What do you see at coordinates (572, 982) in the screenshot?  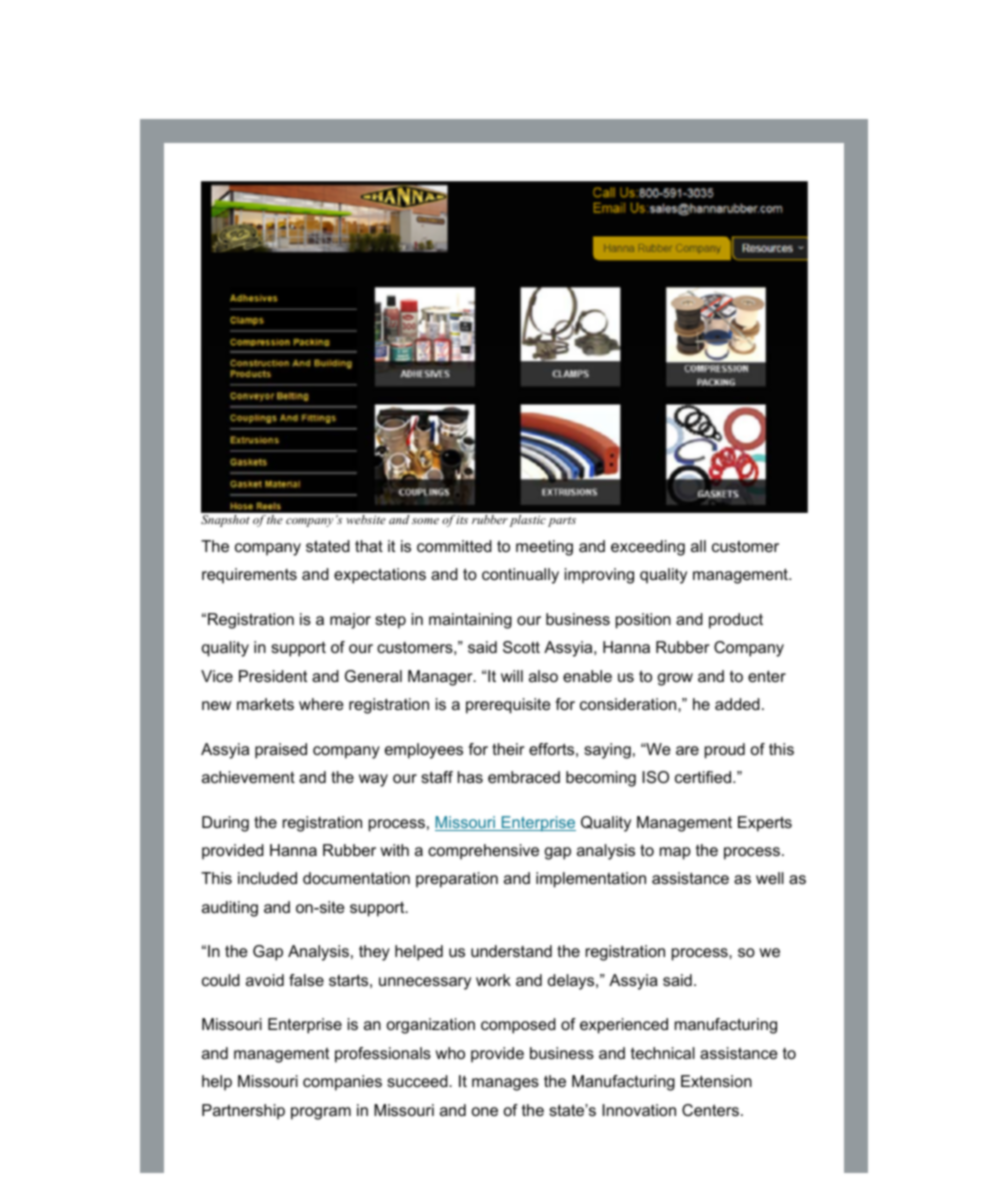 I see `delays` at bounding box center [572, 982].
